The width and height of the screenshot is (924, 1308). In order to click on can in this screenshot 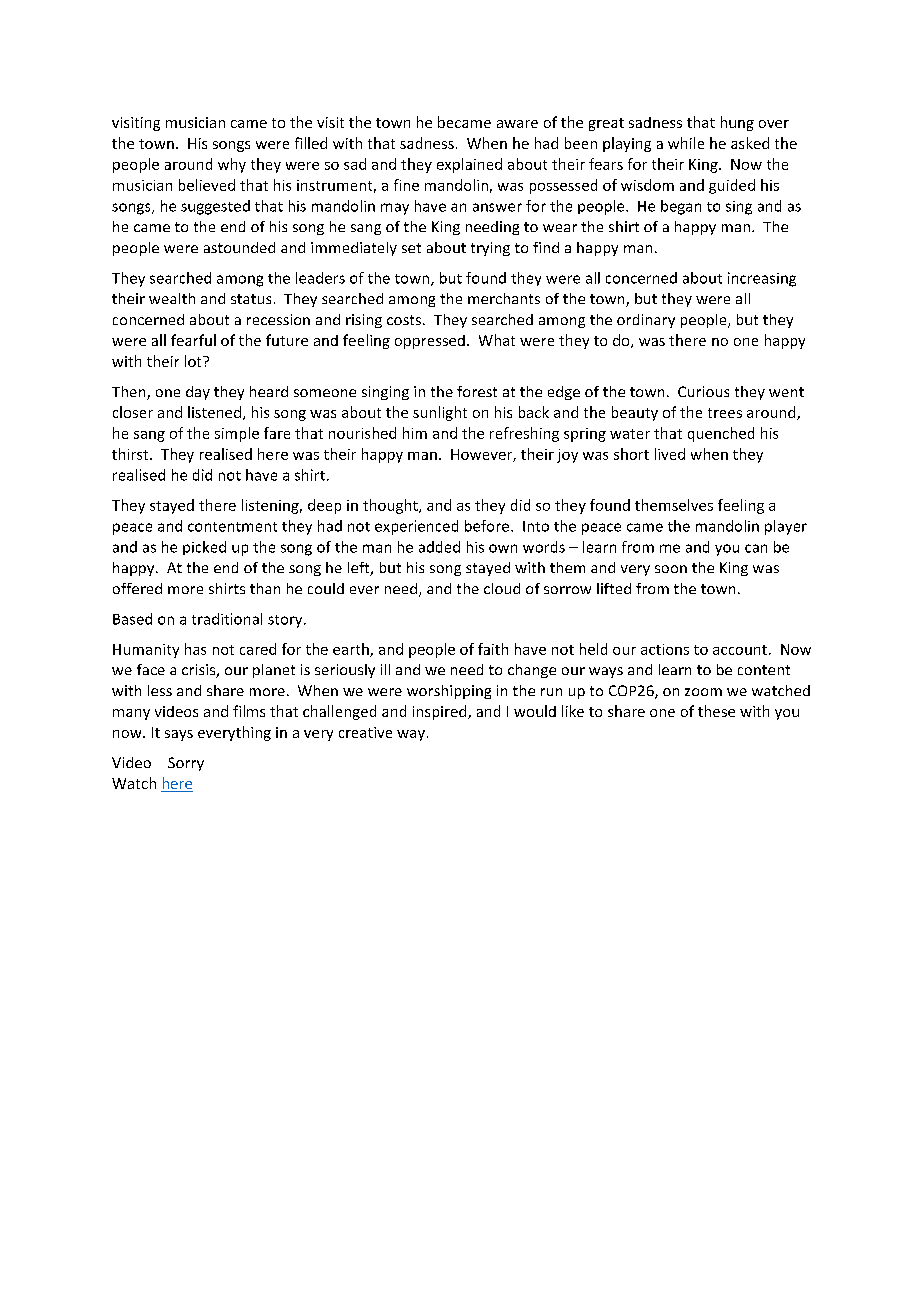, I will do `click(756, 548)`.
